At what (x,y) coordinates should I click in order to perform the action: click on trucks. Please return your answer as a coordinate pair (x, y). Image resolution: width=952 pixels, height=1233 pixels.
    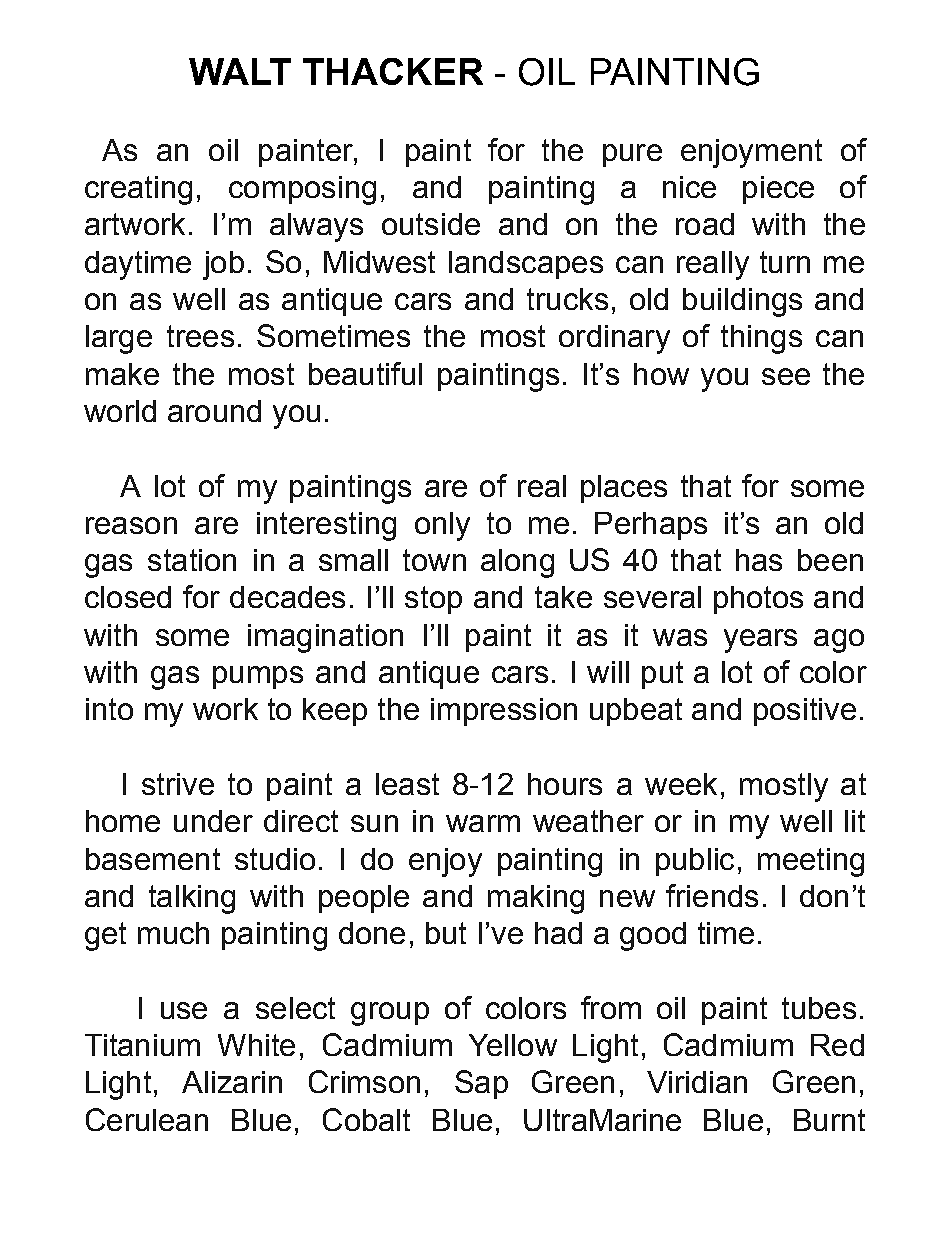
    Looking at the image, I should click on (567, 299).
